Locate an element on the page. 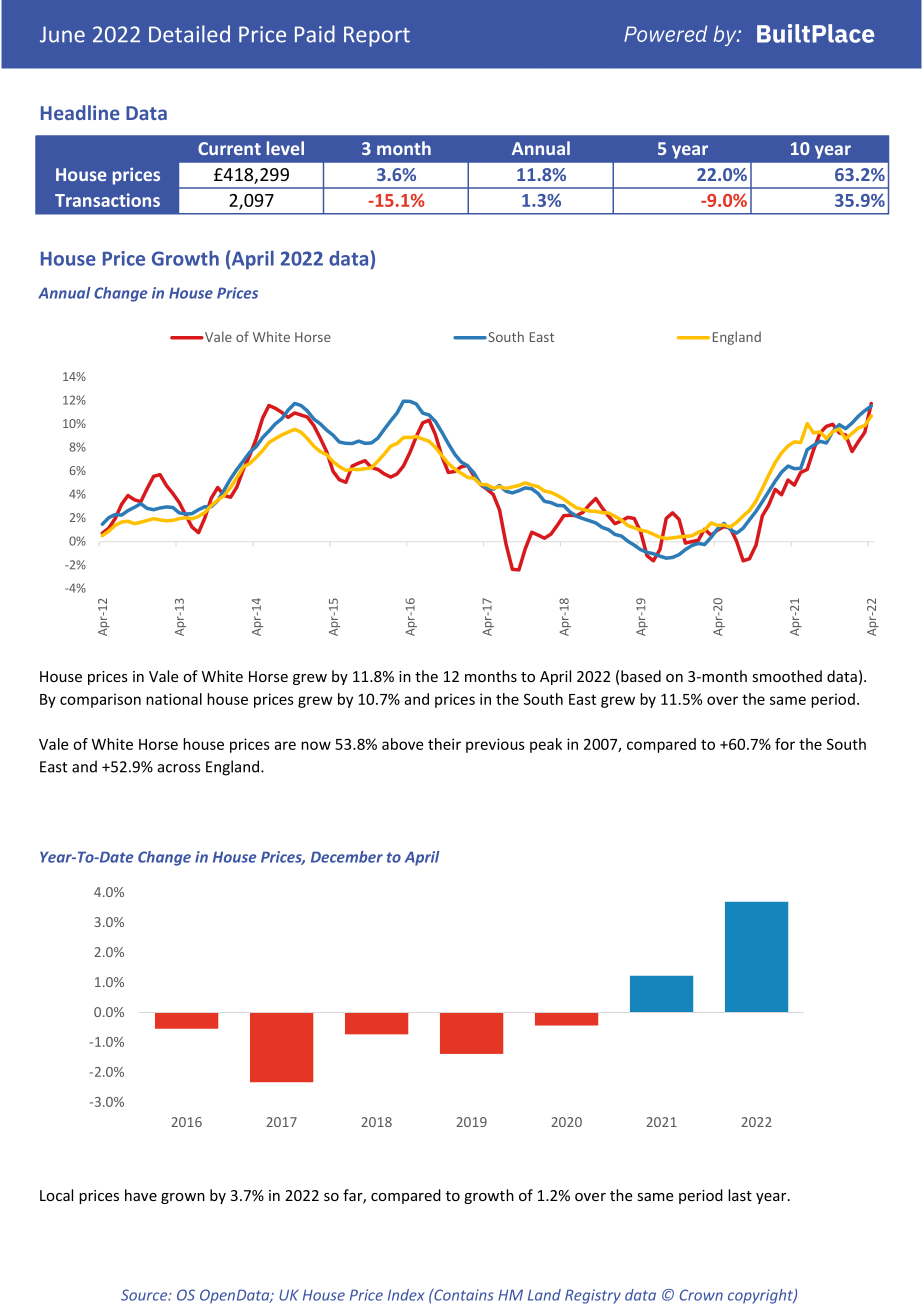  above is located at coordinates (402, 744).
